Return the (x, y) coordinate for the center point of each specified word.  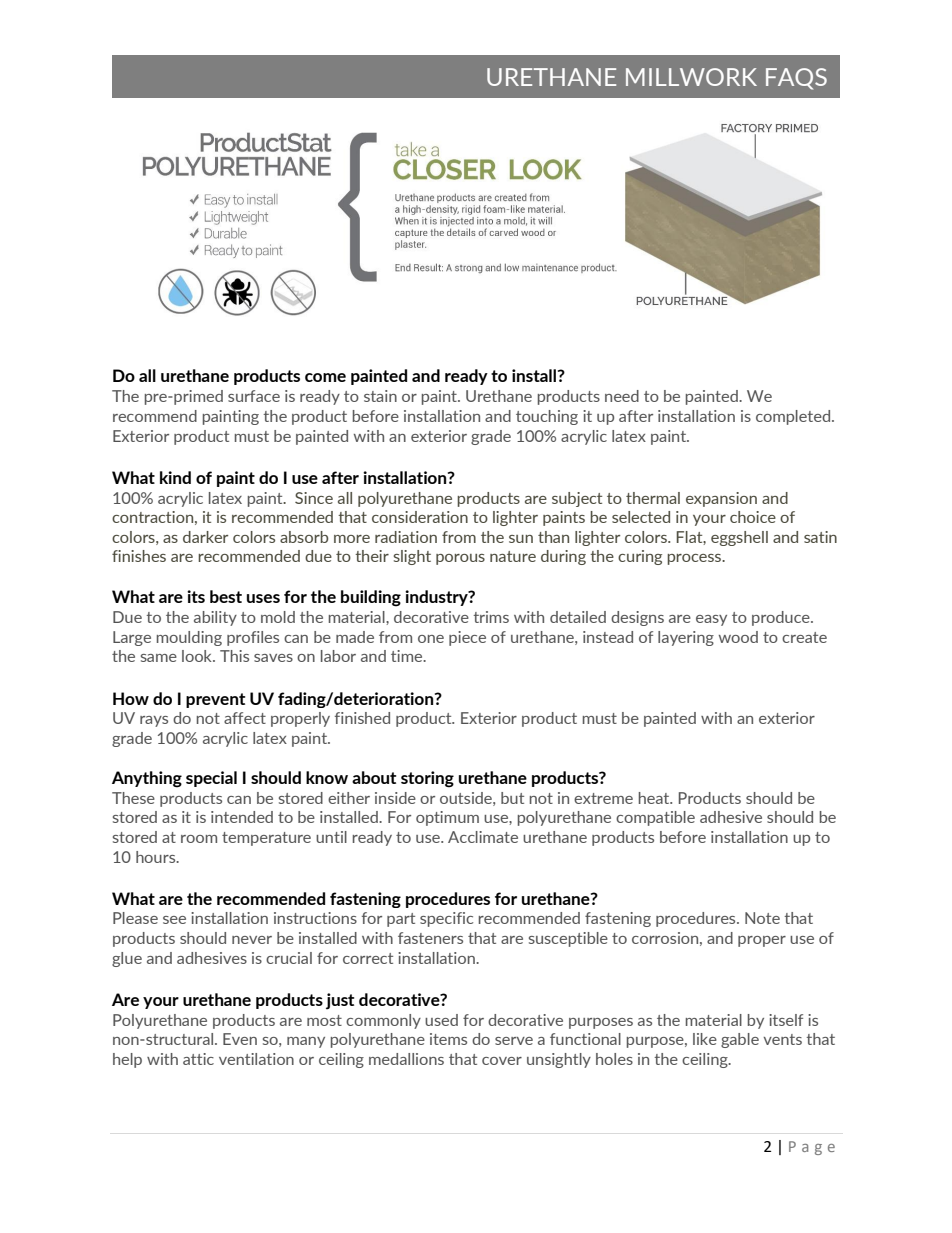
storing (427, 779)
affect (245, 718)
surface (254, 396)
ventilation (256, 1059)
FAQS (796, 79)
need (622, 396)
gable (740, 1040)
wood (738, 637)
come (325, 377)
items (448, 1039)
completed (794, 417)
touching (547, 417)
